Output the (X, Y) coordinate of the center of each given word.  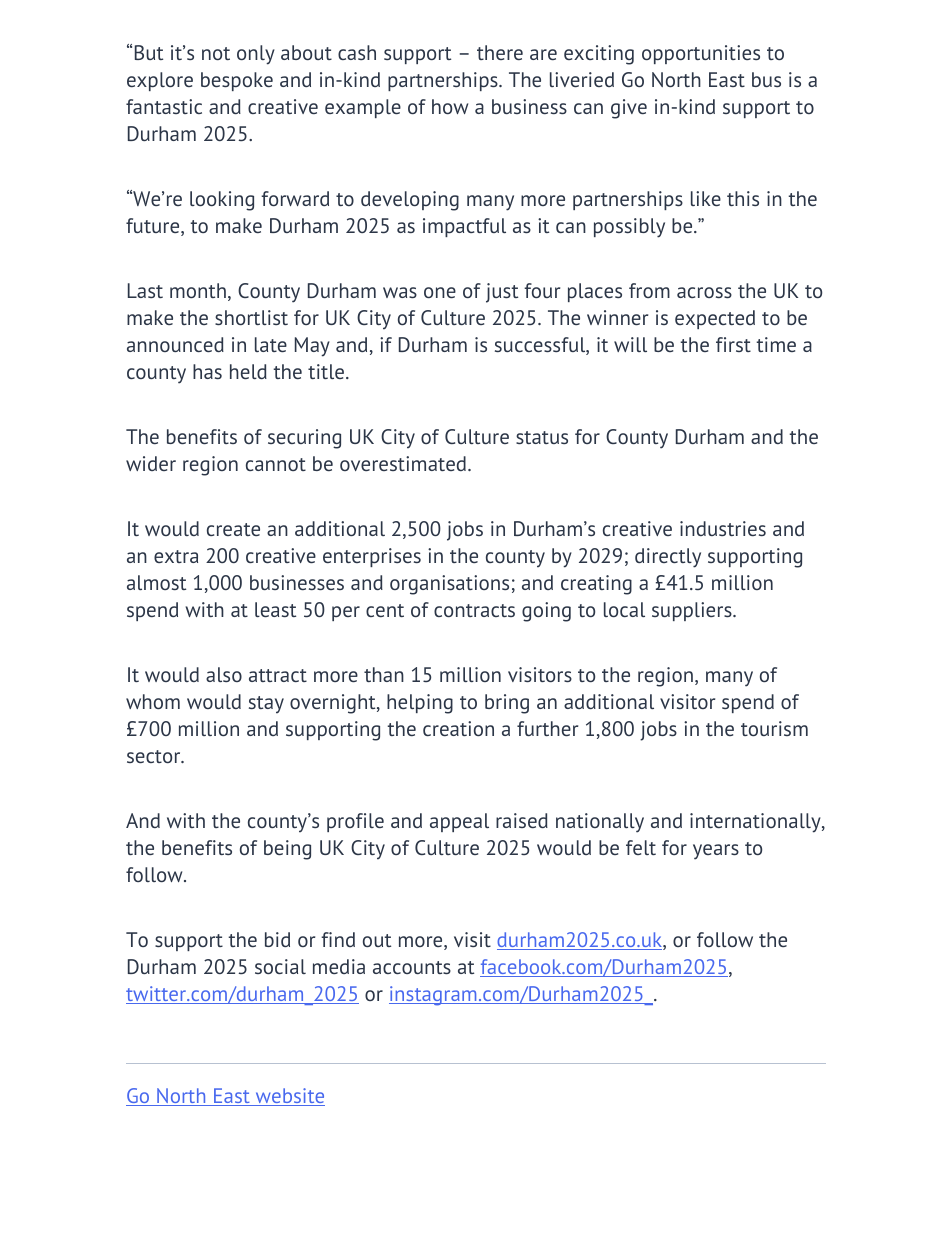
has (207, 371)
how (450, 106)
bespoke (237, 81)
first (733, 344)
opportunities (701, 54)
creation (458, 728)
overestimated (403, 463)
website (289, 1097)
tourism (774, 728)
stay (266, 705)
